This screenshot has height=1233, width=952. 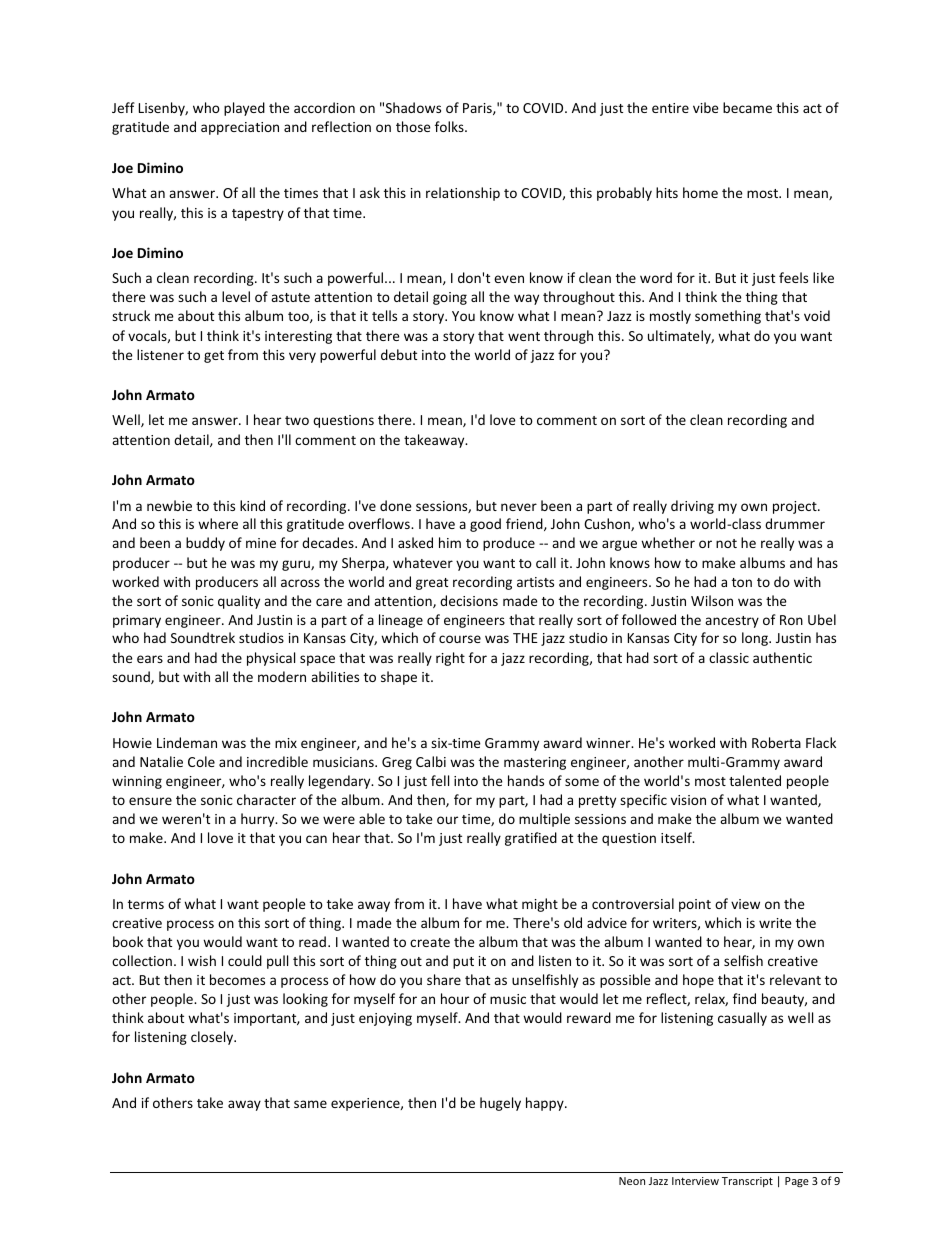 What do you see at coordinates (692, 507) in the screenshot?
I see `driving` at bounding box center [692, 507].
